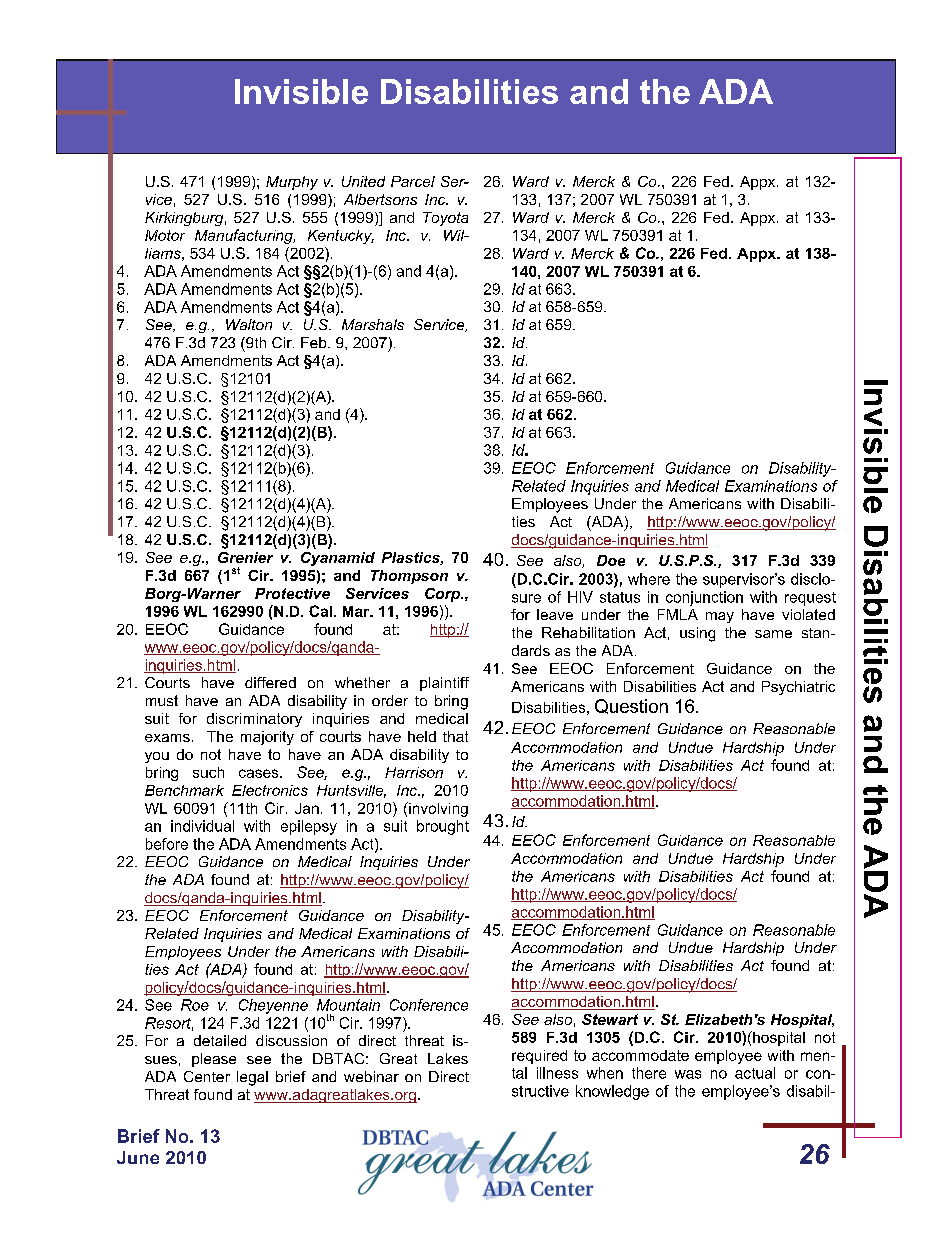  What do you see at coordinates (245, 236) in the screenshot?
I see `Manufacturing` at bounding box center [245, 236].
